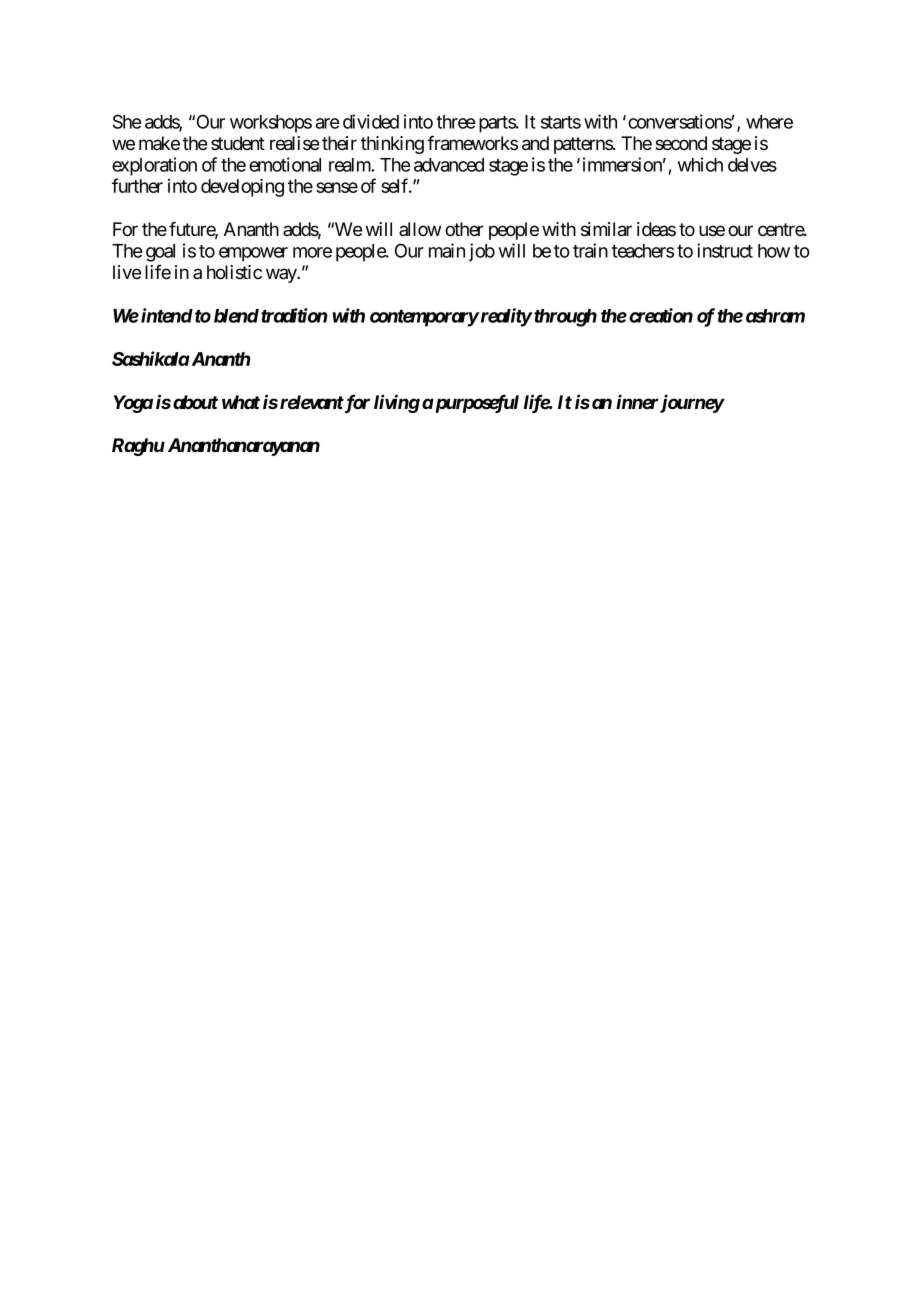  What do you see at coordinates (241, 402) in the screenshot?
I see `what` at bounding box center [241, 402].
